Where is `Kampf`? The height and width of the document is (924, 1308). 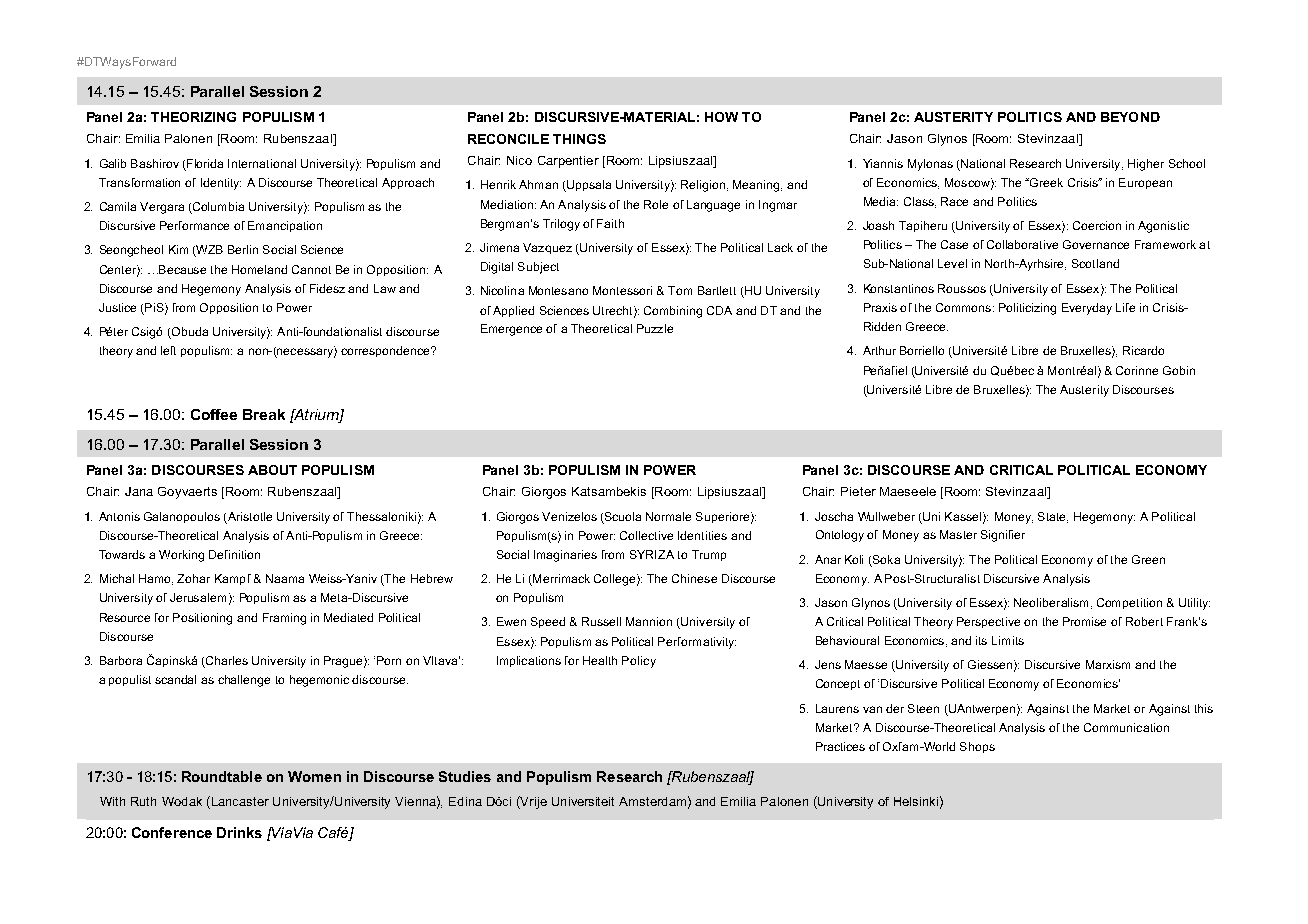 Kampf is located at coordinates (233, 579).
